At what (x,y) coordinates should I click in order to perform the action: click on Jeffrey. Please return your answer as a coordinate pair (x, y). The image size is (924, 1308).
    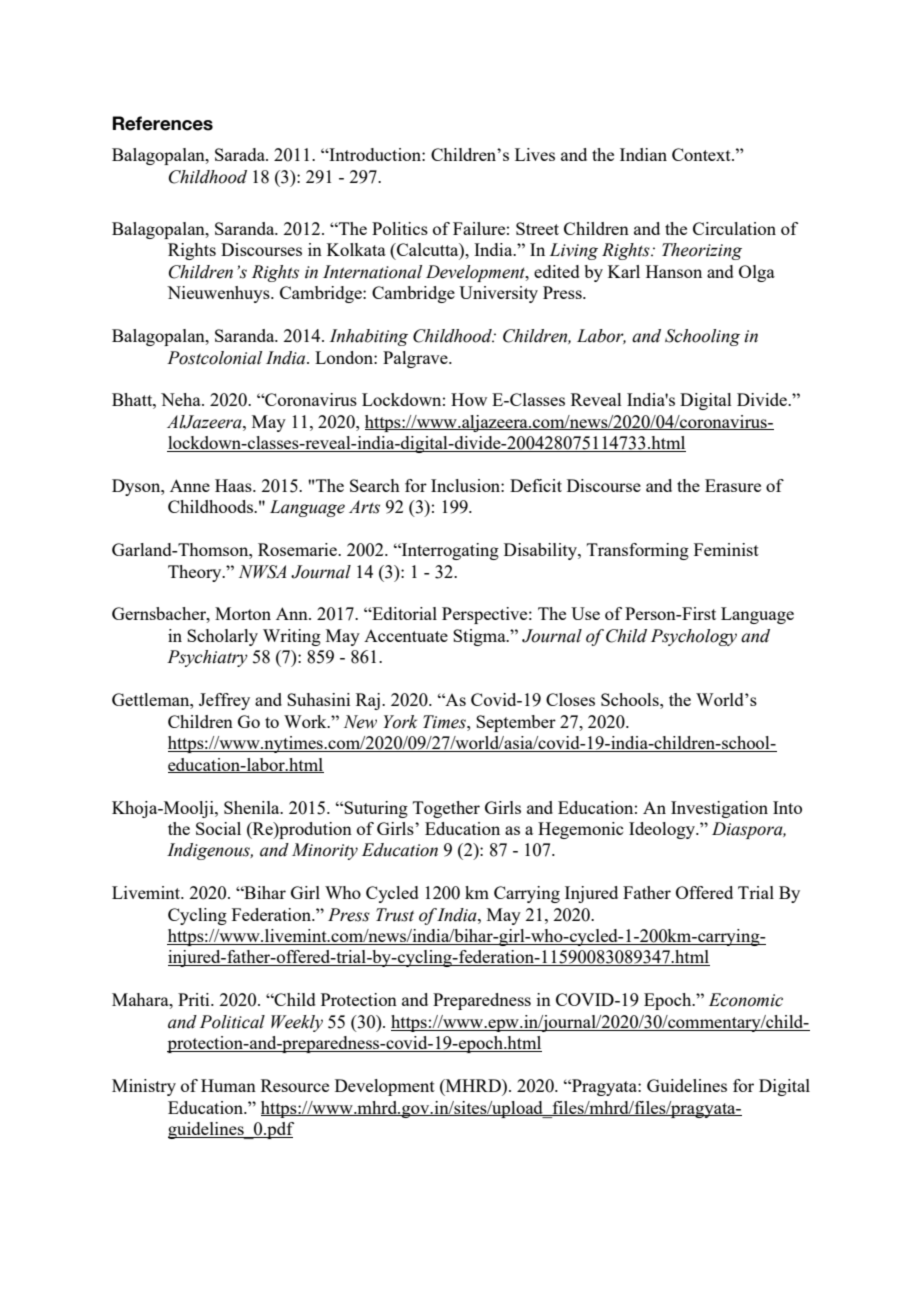
    Looking at the image, I should click on (224, 701).
